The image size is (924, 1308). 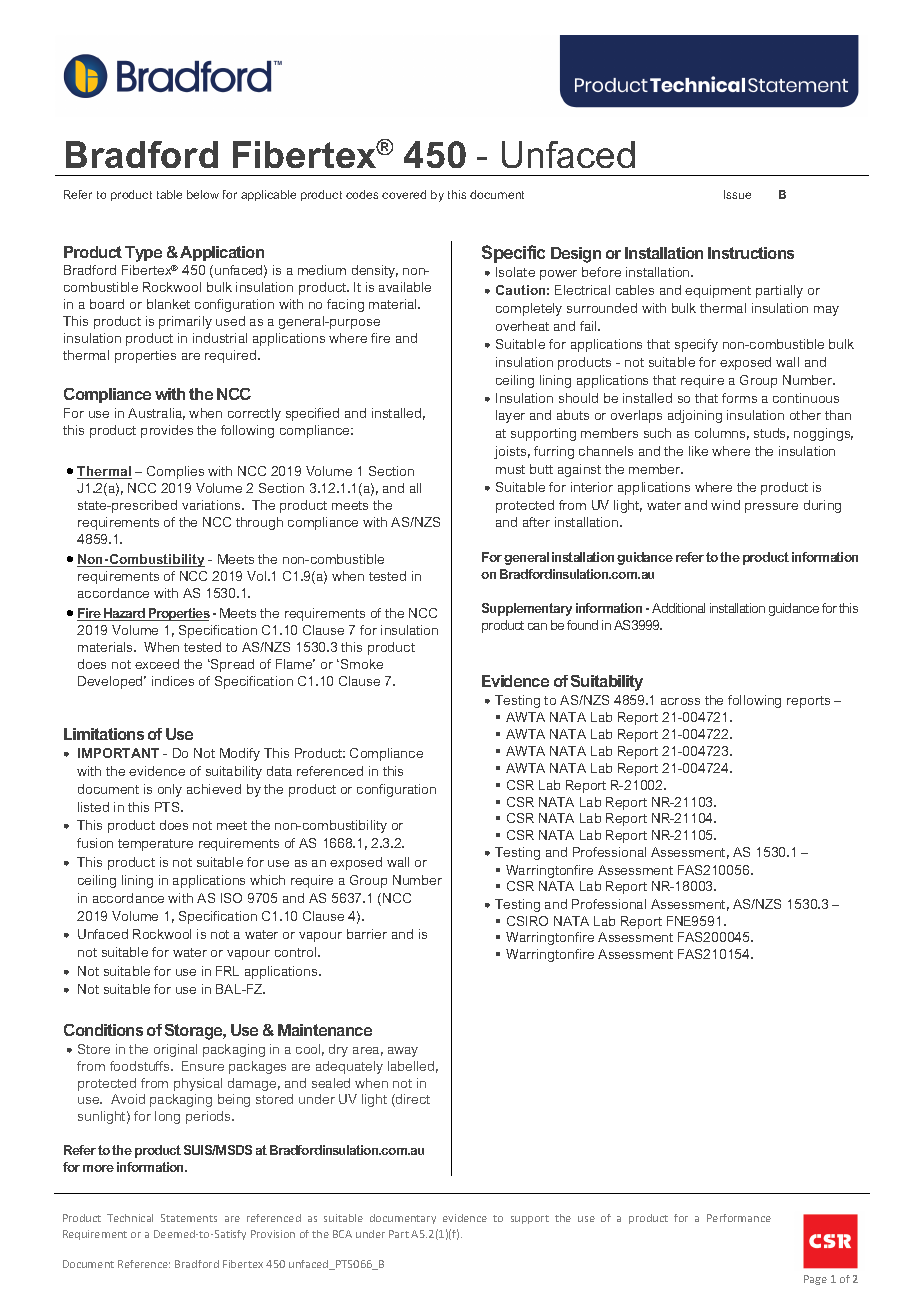 What do you see at coordinates (527, 921) in the screenshot?
I see `CSIRO` at bounding box center [527, 921].
